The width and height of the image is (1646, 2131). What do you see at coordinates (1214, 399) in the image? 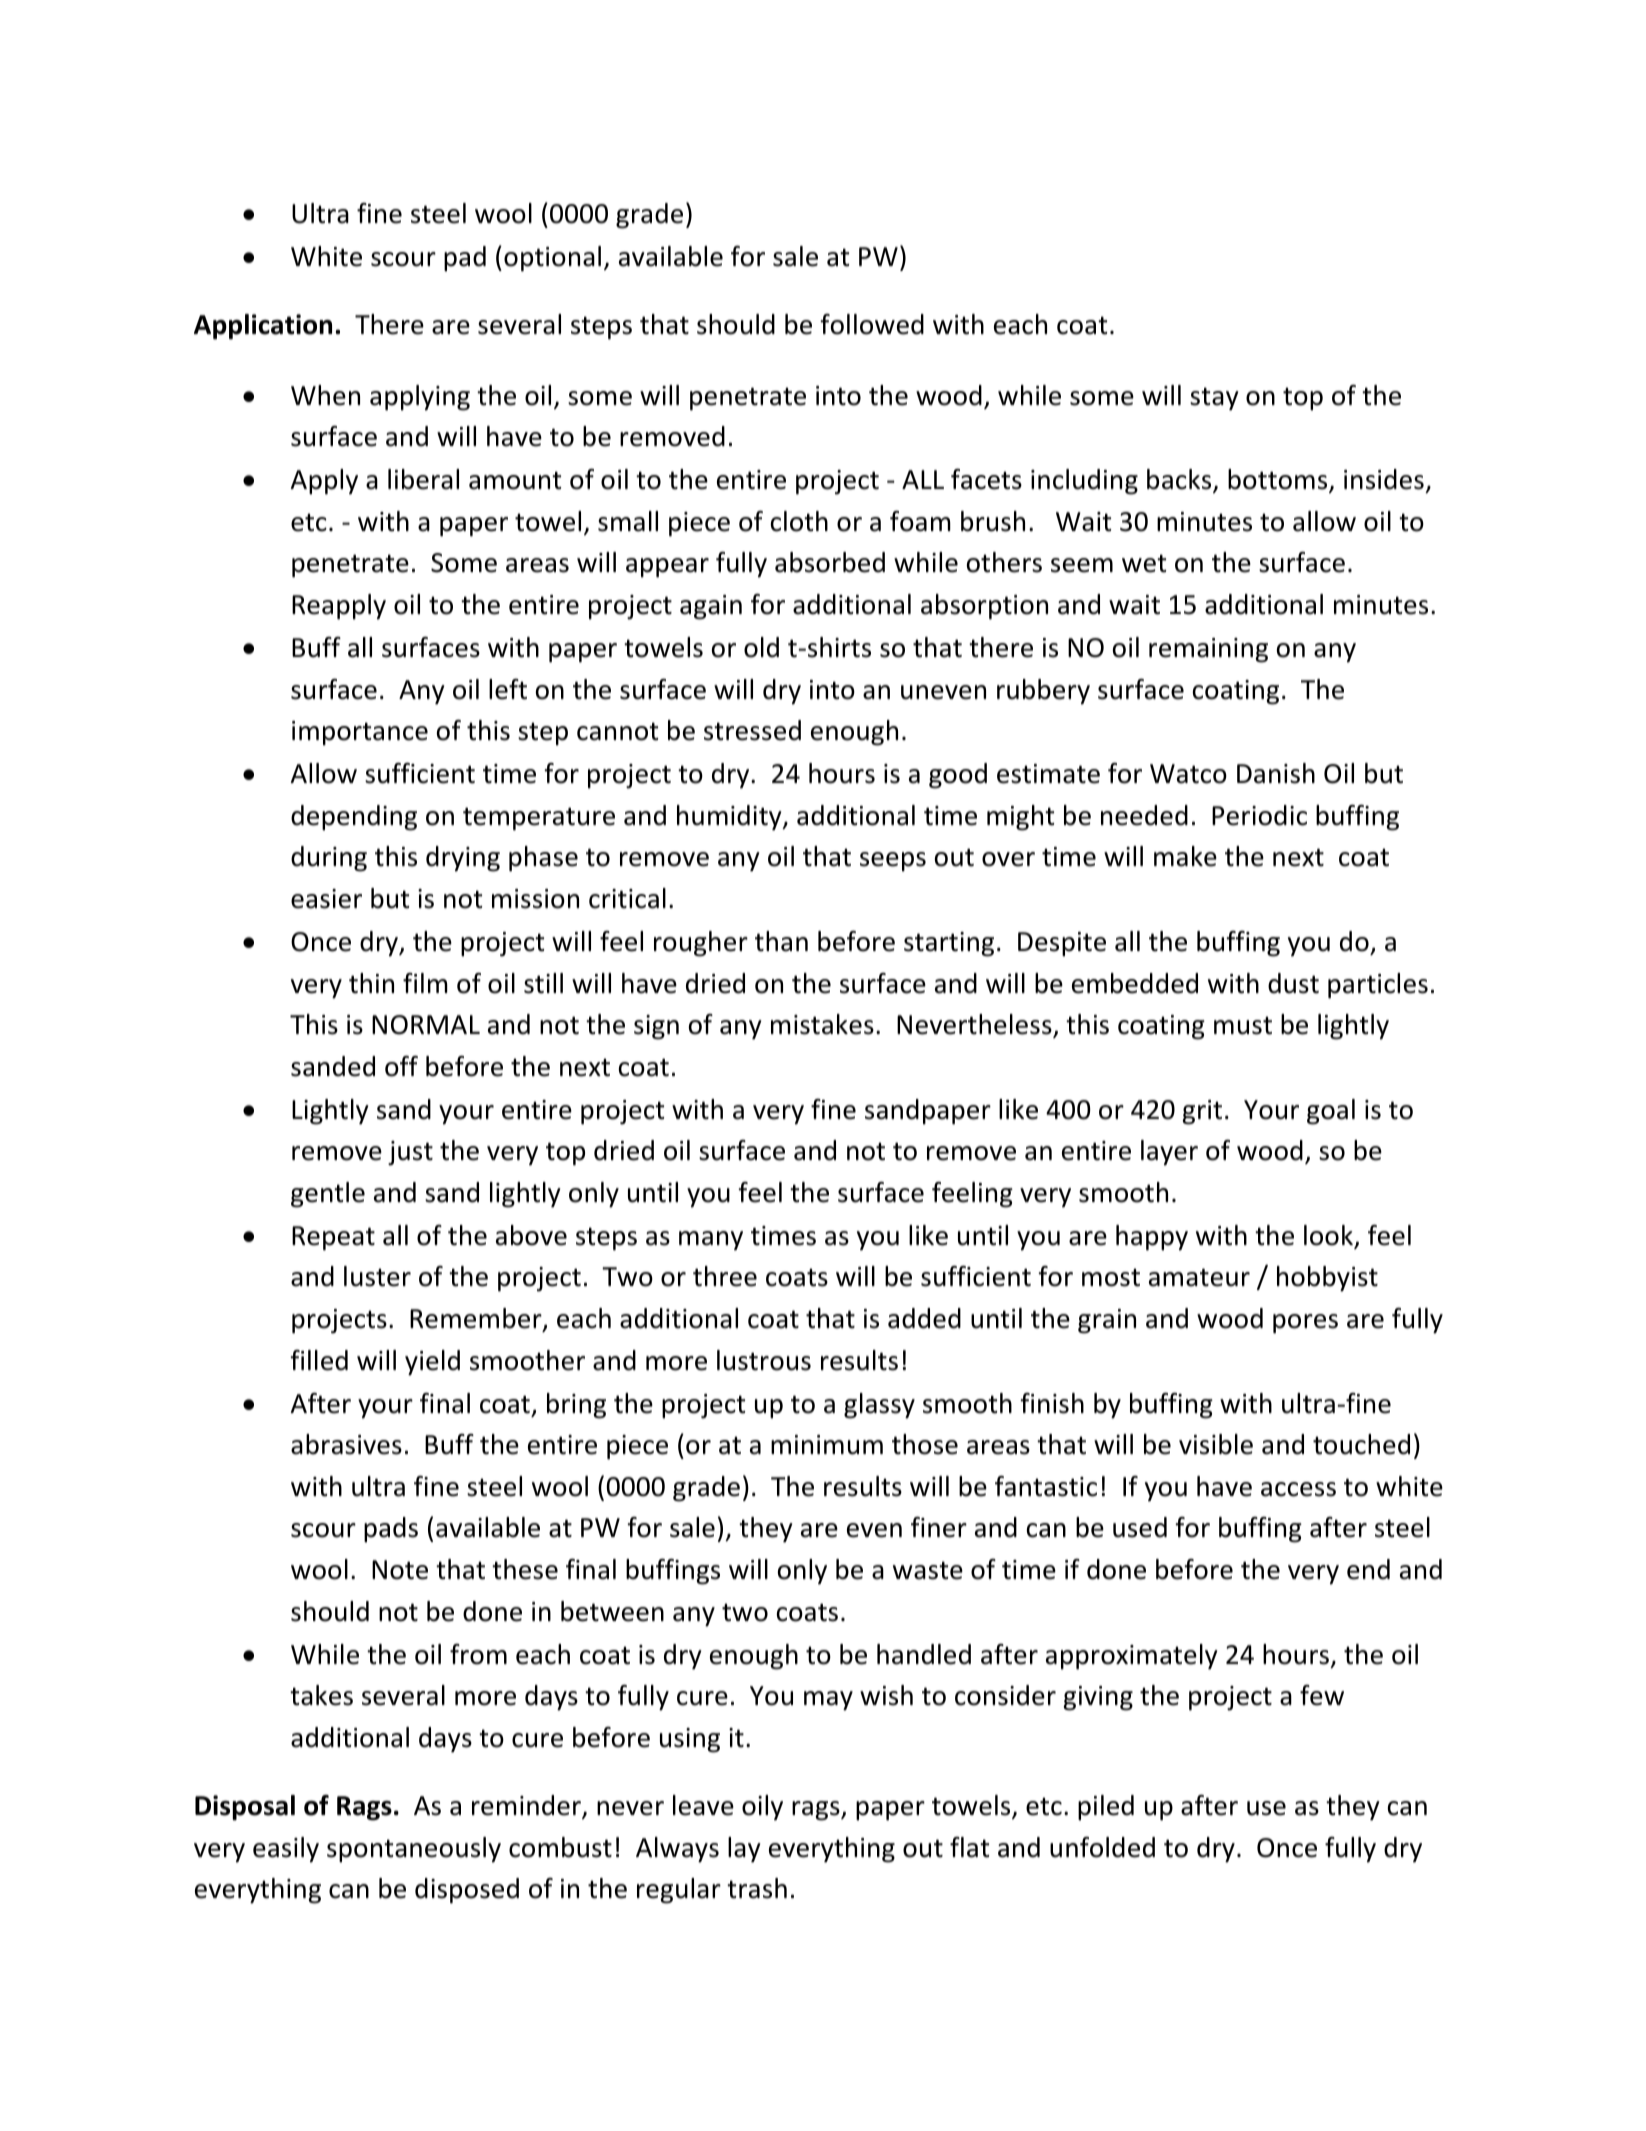
I see `stay` at bounding box center [1214, 399].
